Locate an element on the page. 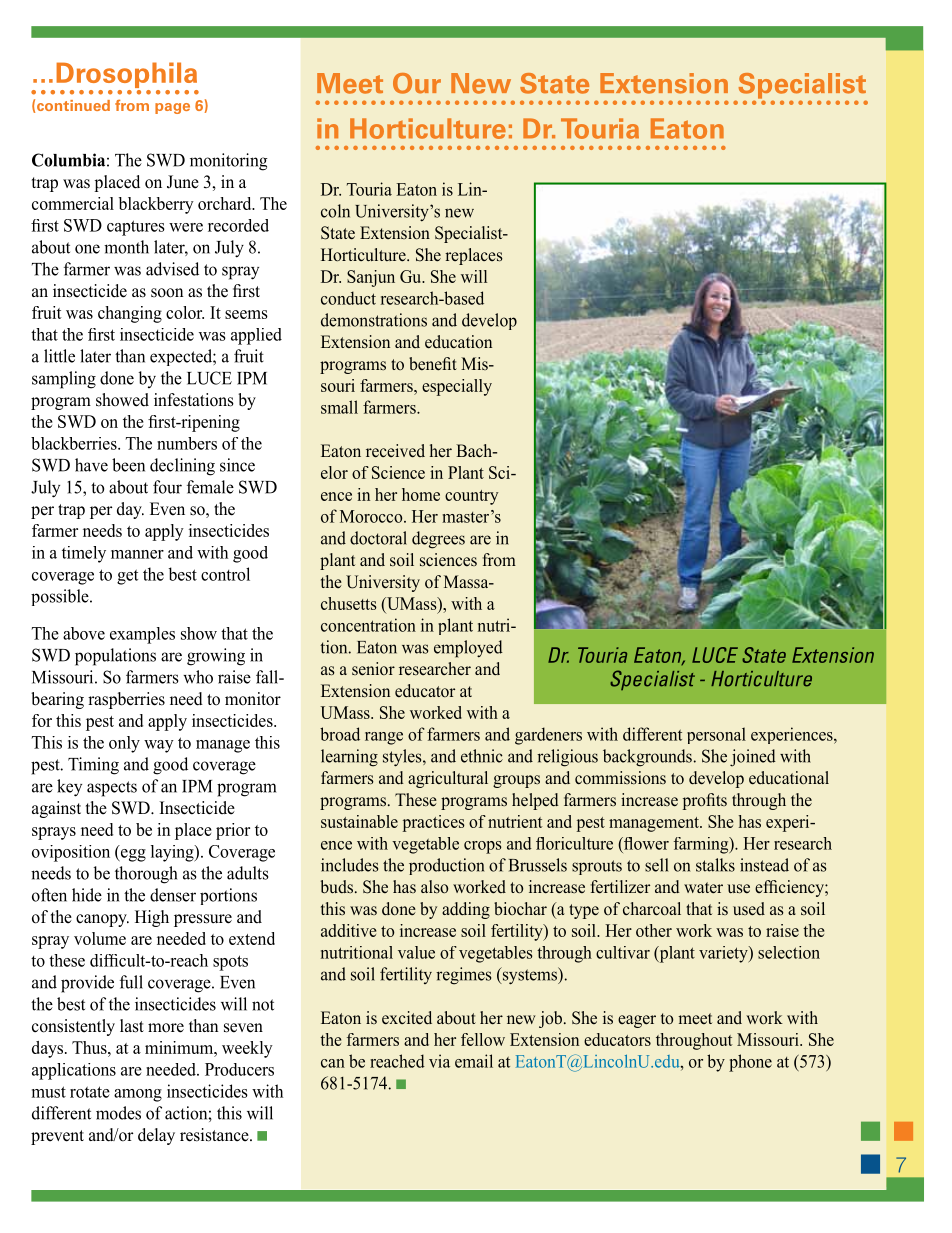 The width and height of the page is (952, 1233). examples is located at coordinates (142, 635).
